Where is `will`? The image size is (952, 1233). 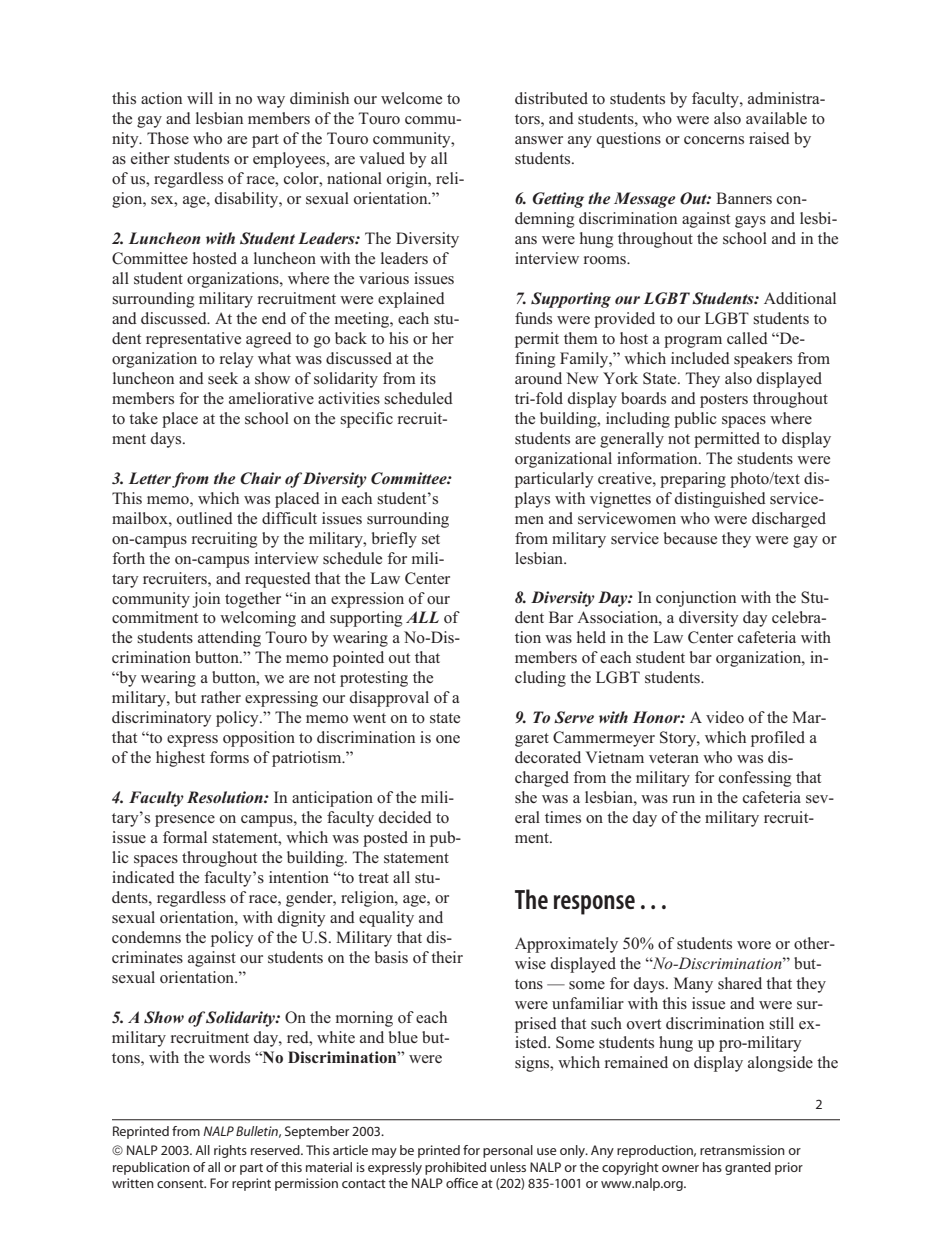 will is located at coordinates (200, 98).
